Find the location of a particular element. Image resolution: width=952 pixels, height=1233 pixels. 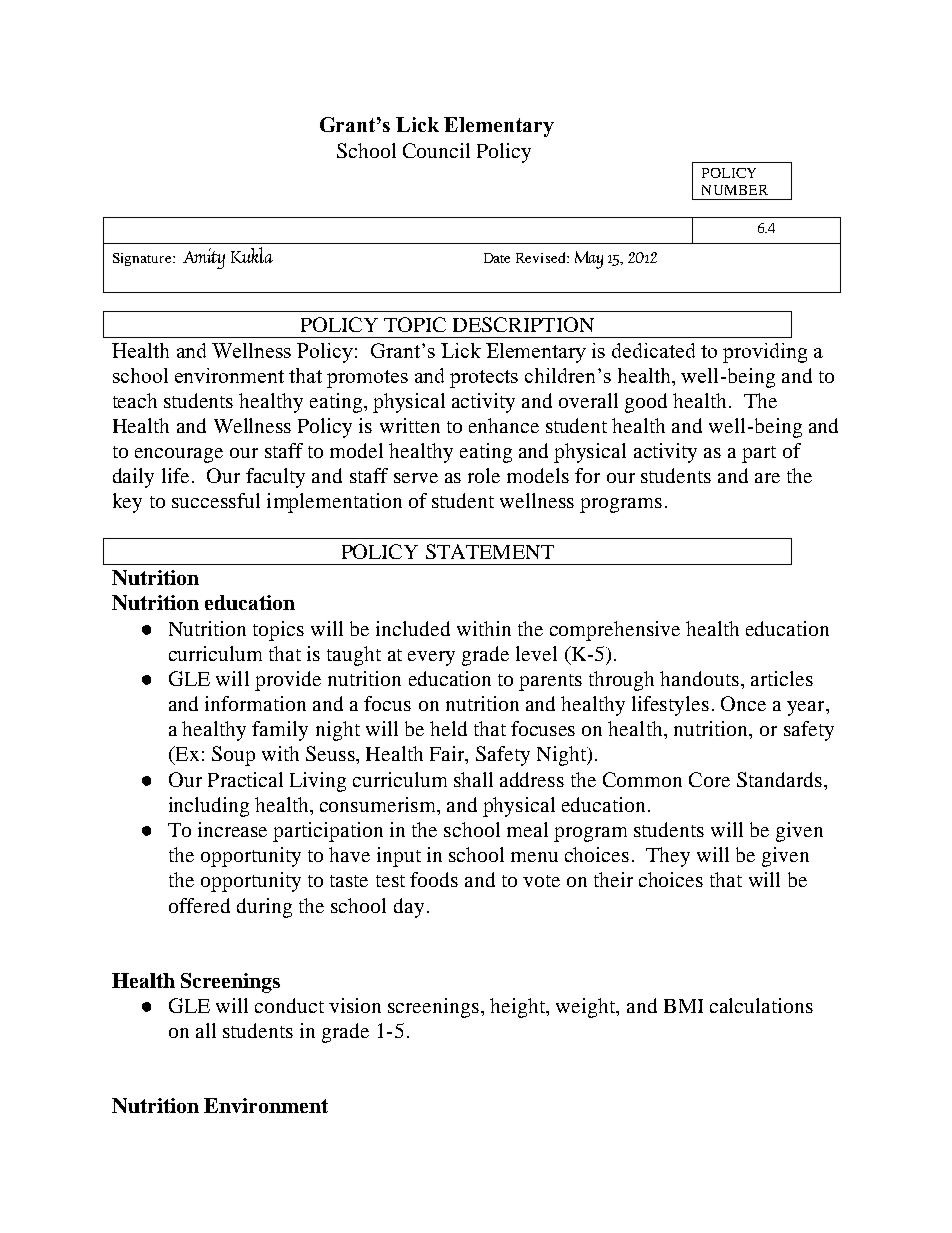

successful is located at coordinates (216, 500).
